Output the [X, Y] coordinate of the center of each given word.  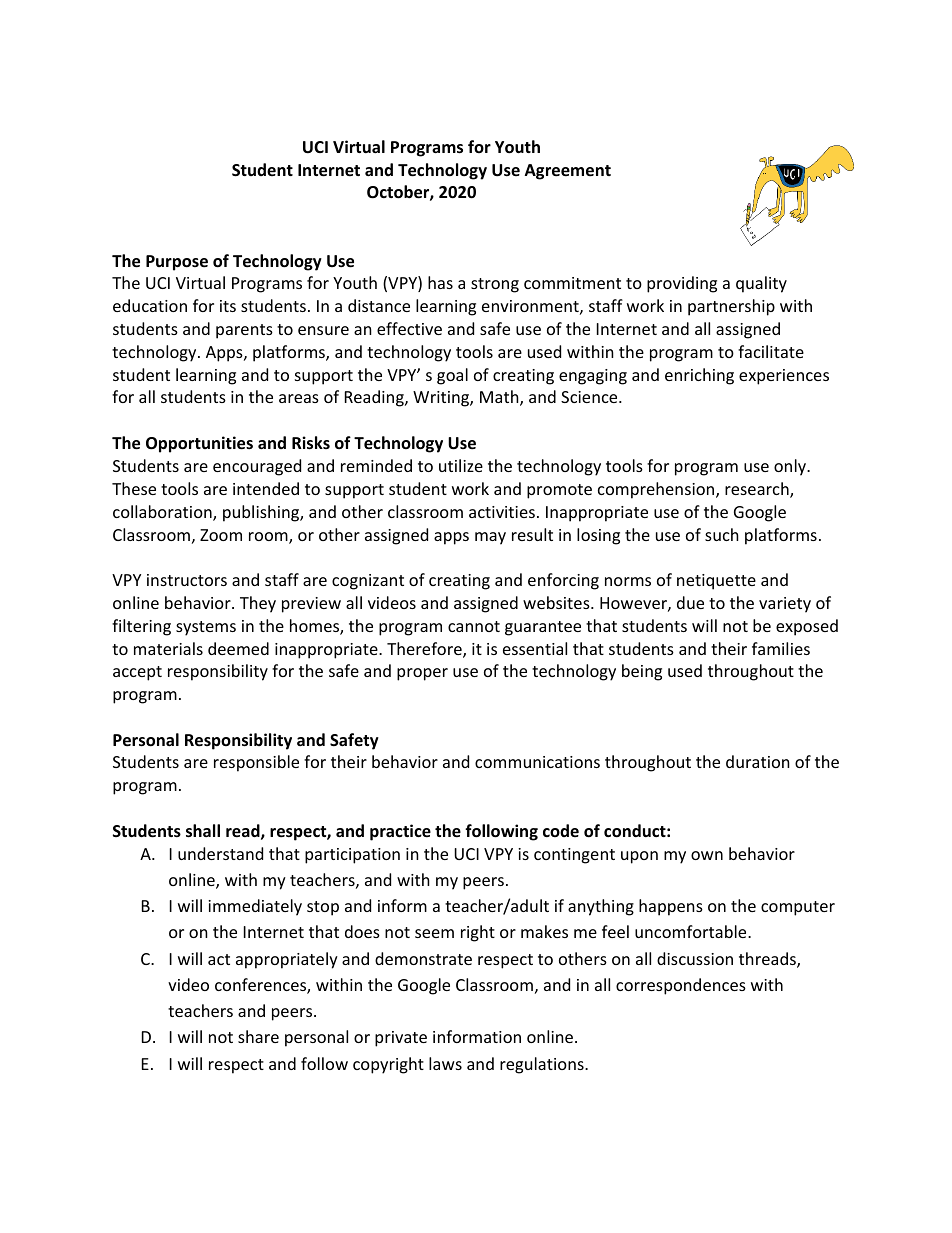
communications [537, 762]
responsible [256, 763]
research [758, 490]
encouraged [257, 467]
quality [761, 284]
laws [445, 1063]
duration [758, 761]
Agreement [568, 172]
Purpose [177, 263]
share [258, 1036]
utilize [461, 465]
